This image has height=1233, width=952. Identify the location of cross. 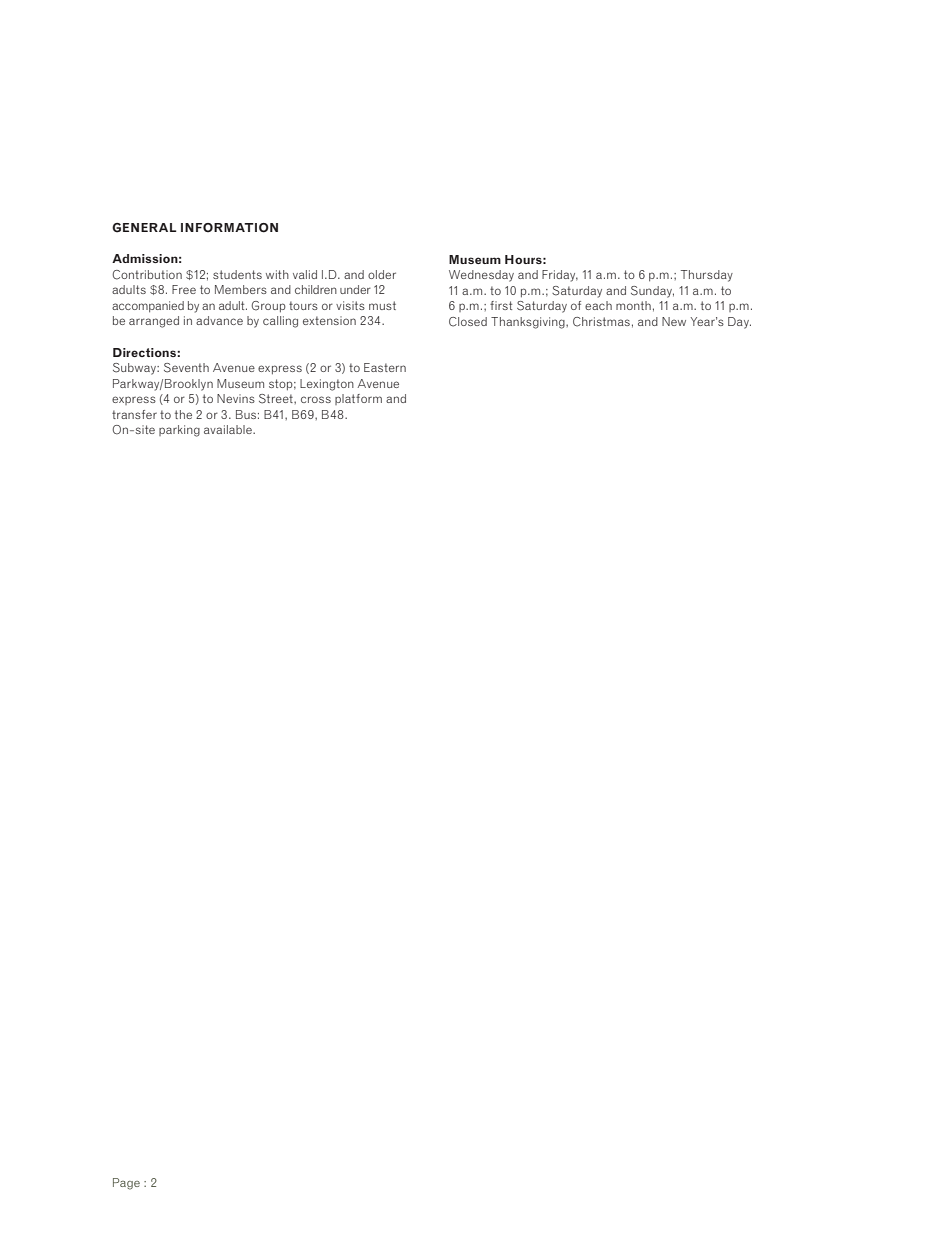
(316, 399).
